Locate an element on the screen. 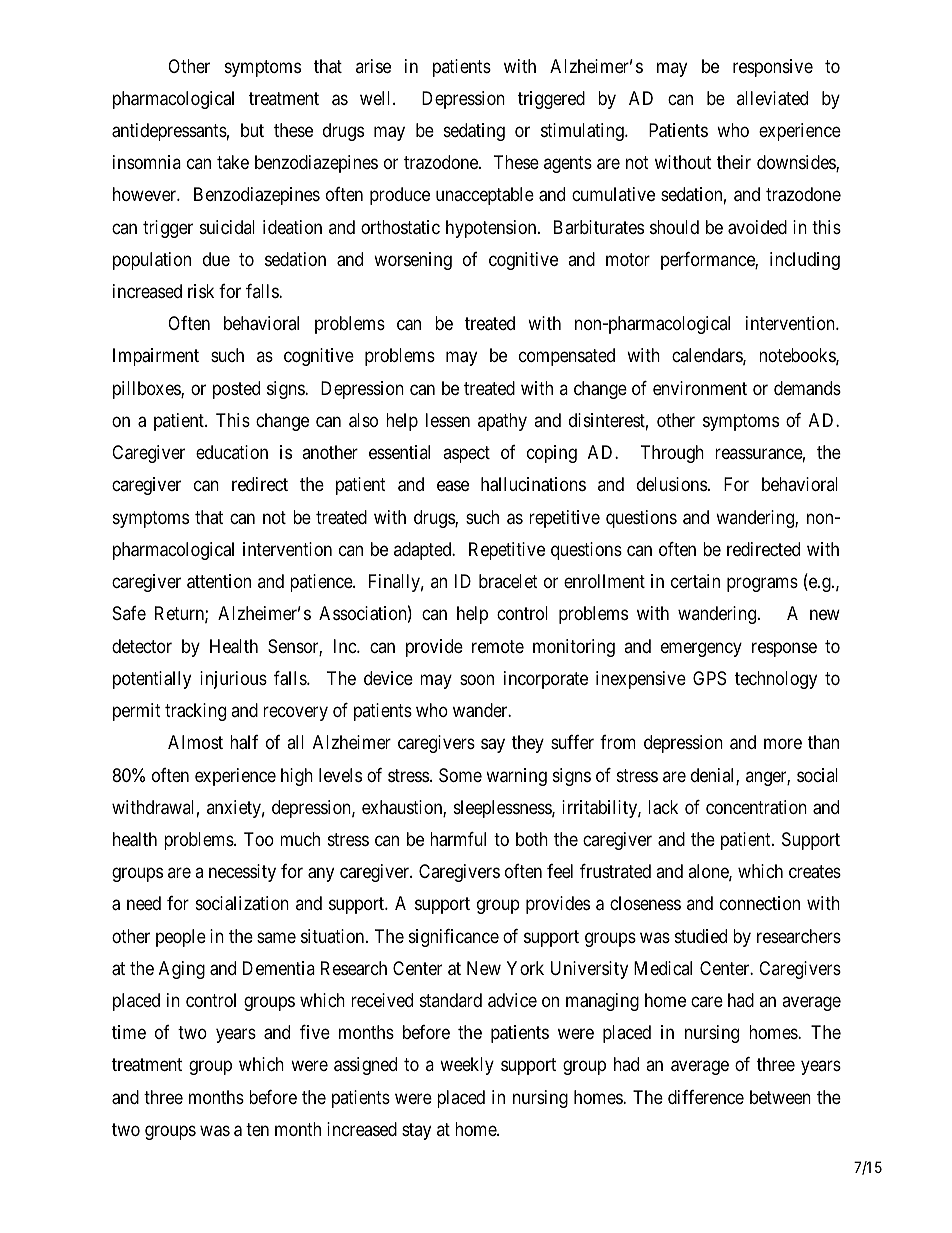 The height and width of the screenshot is (1233, 952). delusions is located at coordinates (672, 484).
